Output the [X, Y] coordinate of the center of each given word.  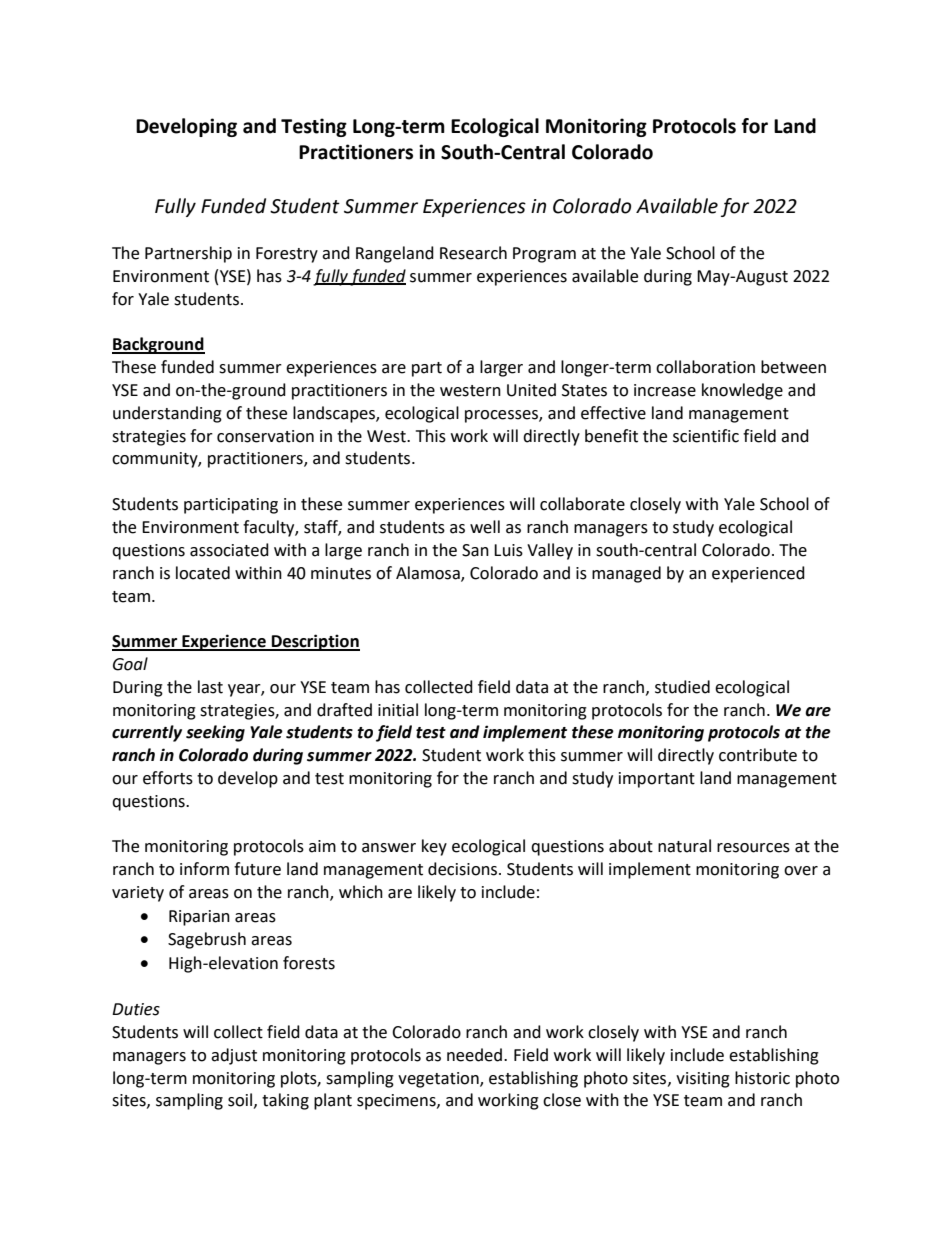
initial [398, 710]
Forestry [287, 255]
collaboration [705, 367]
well [485, 527]
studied [682, 687]
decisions [464, 869]
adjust [234, 1056]
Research [473, 253]
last [210, 687]
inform [204, 869]
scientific [706, 436]
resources [753, 848]
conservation [265, 436]
